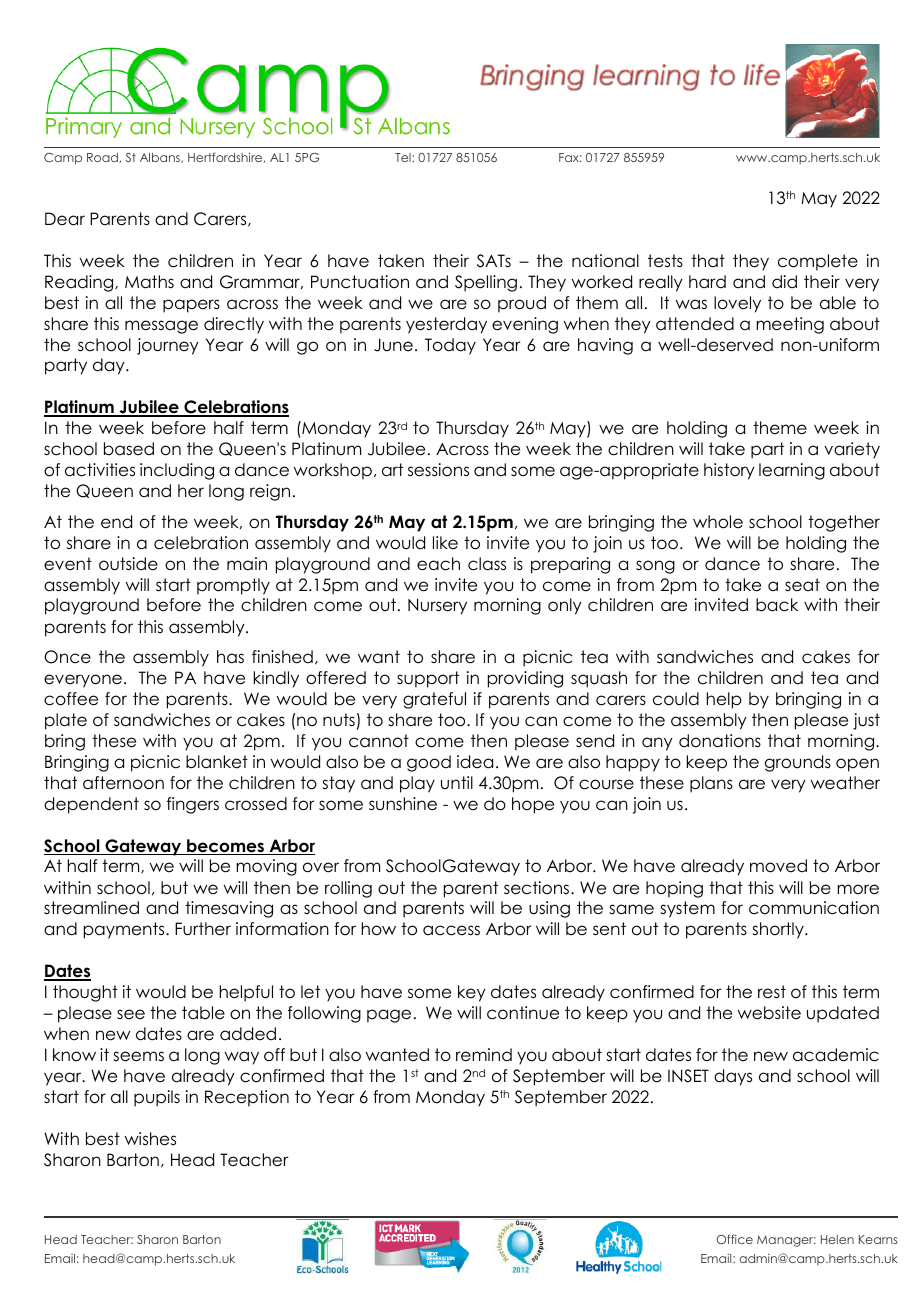 This page has height=1308, width=924. Describe the element at coordinates (434, 700) in the page. I see `grateful` at that location.
